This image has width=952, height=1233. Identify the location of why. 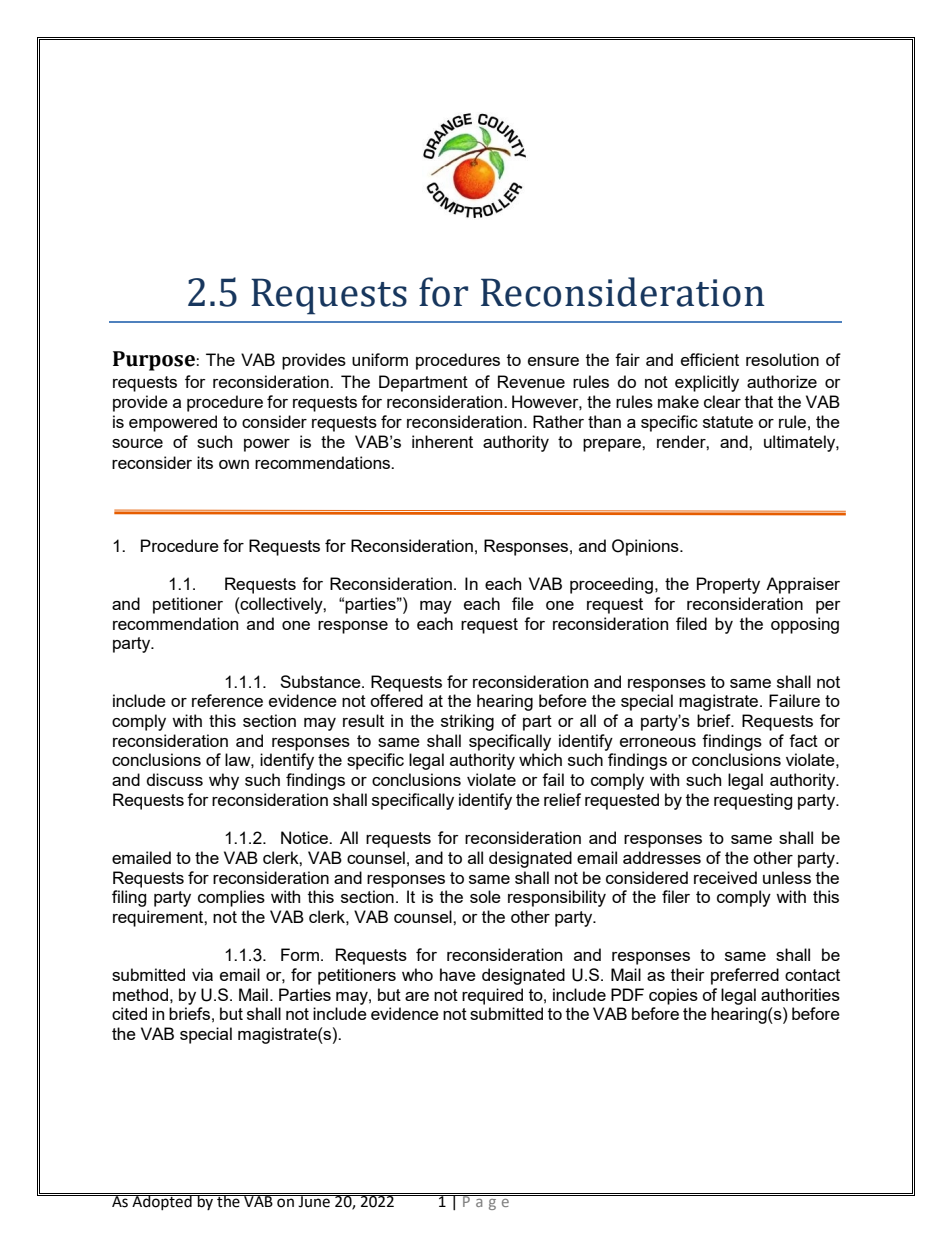
(224, 781).
